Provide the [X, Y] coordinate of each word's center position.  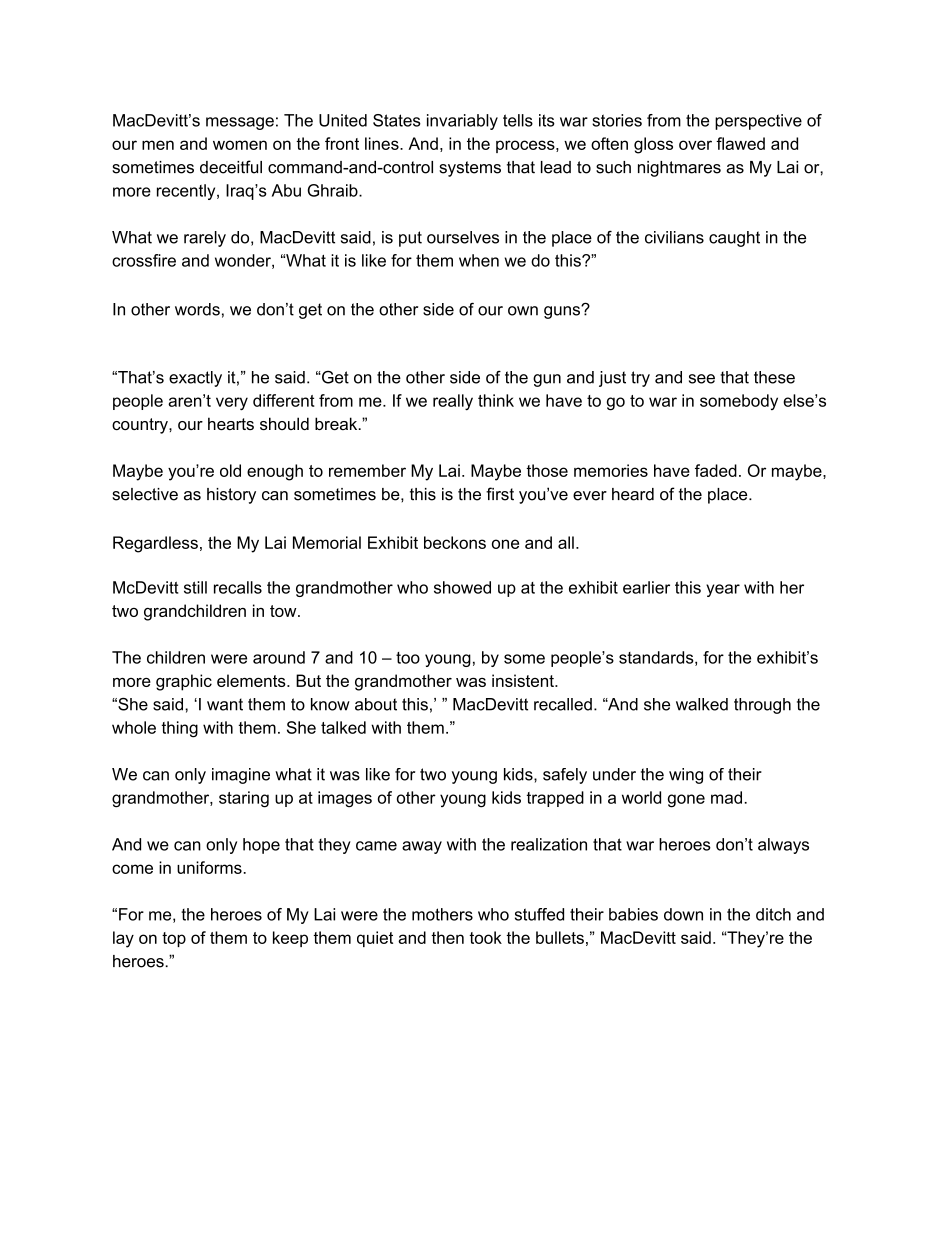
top [174, 939]
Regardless [155, 544]
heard [633, 494]
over [695, 145]
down [683, 914]
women [240, 145]
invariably [462, 122]
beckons [455, 542]
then [447, 937]
